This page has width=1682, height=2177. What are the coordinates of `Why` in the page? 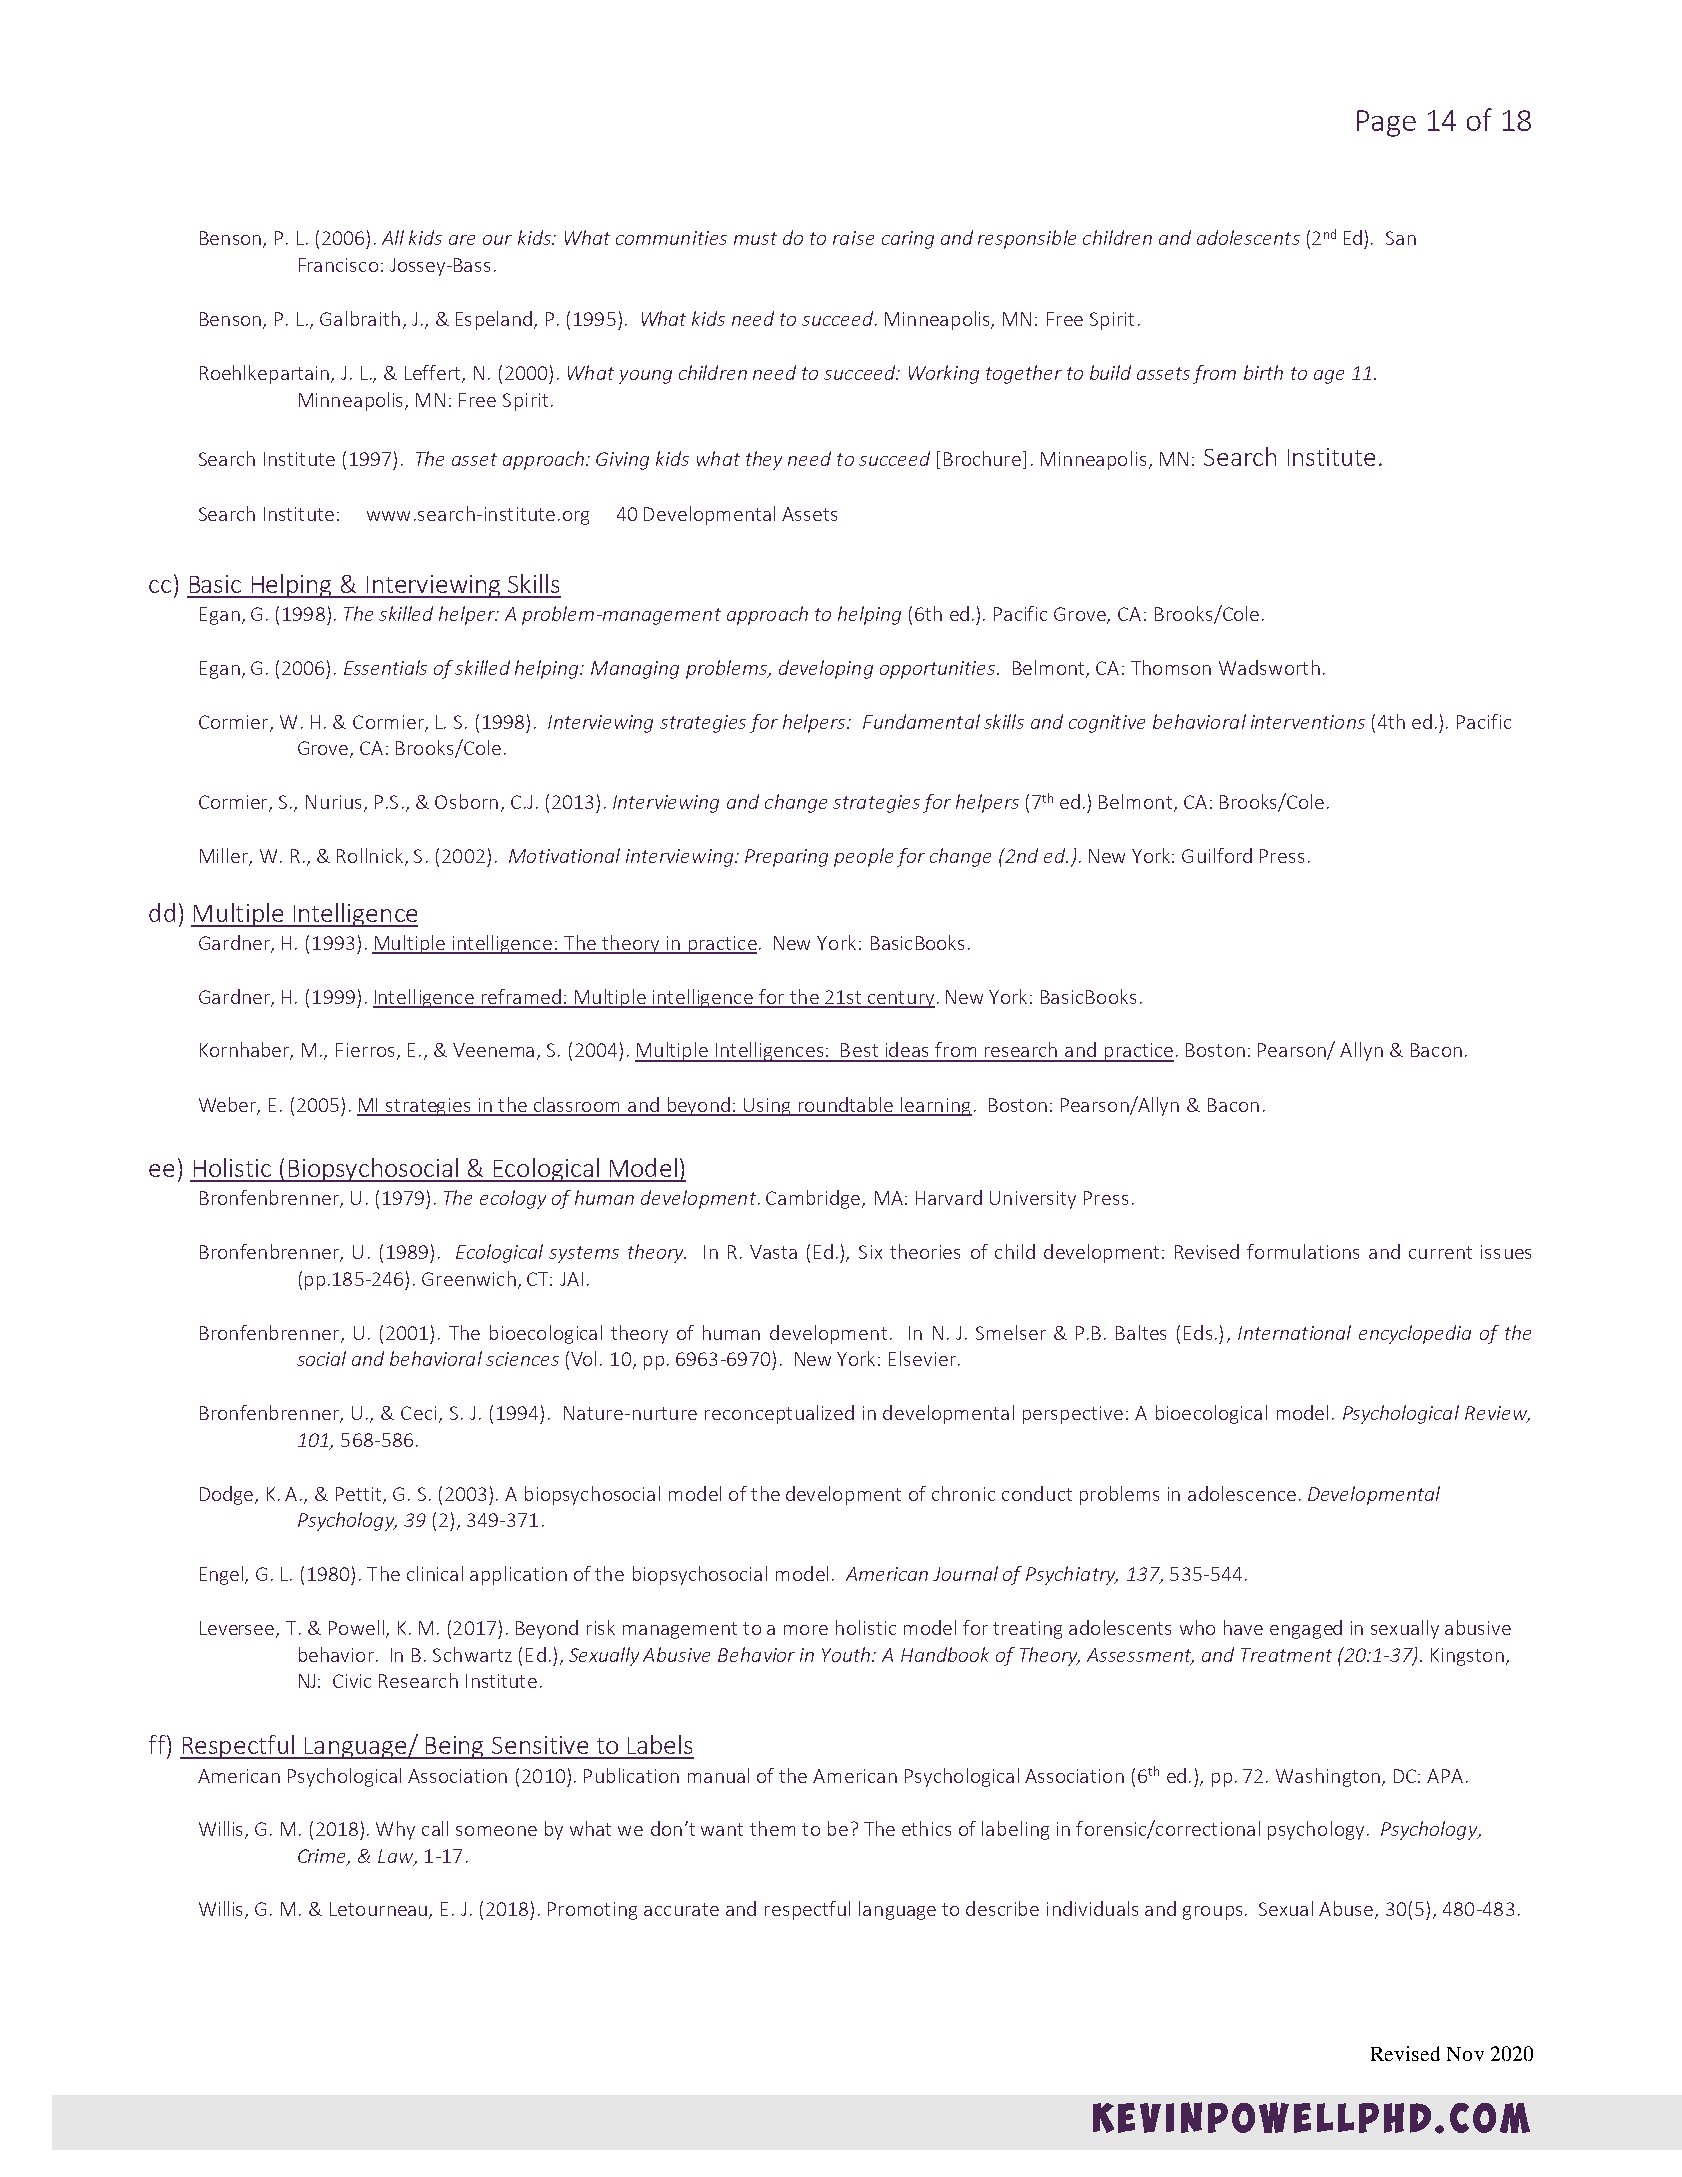 It's located at (395, 1830).
